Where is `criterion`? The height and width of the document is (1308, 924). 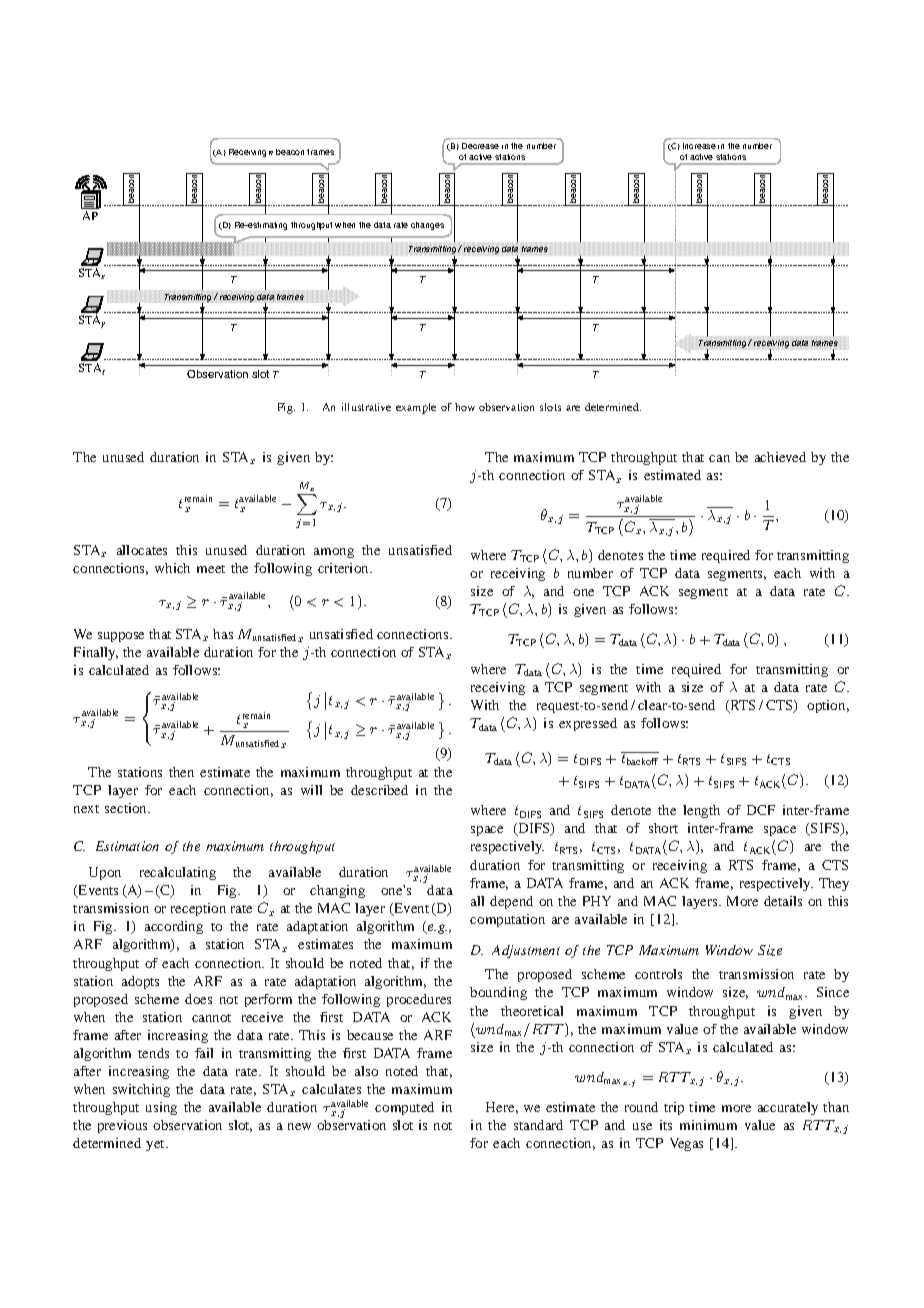
criterion is located at coordinates (344, 568).
